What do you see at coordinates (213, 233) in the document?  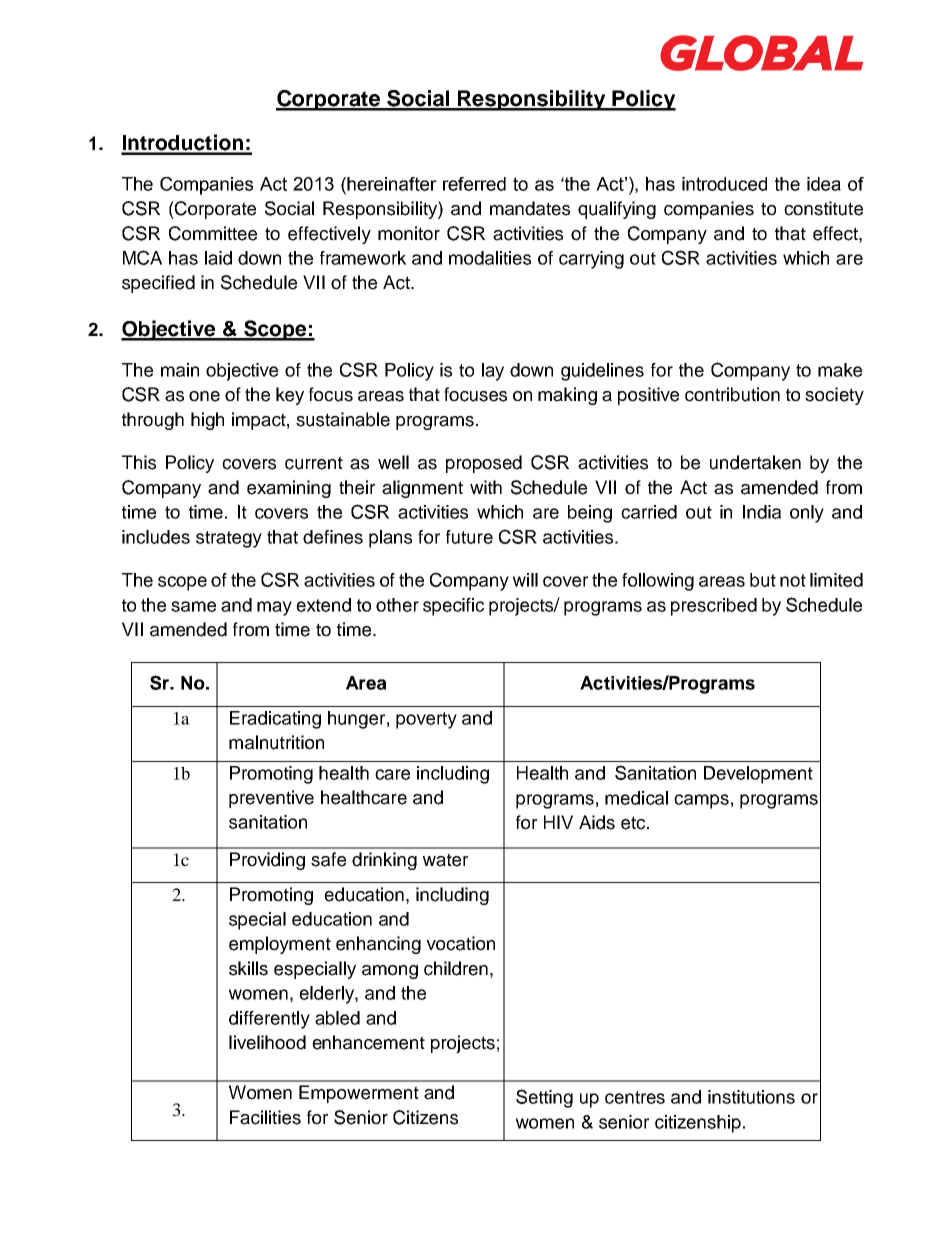 I see `Committee` at bounding box center [213, 233].
